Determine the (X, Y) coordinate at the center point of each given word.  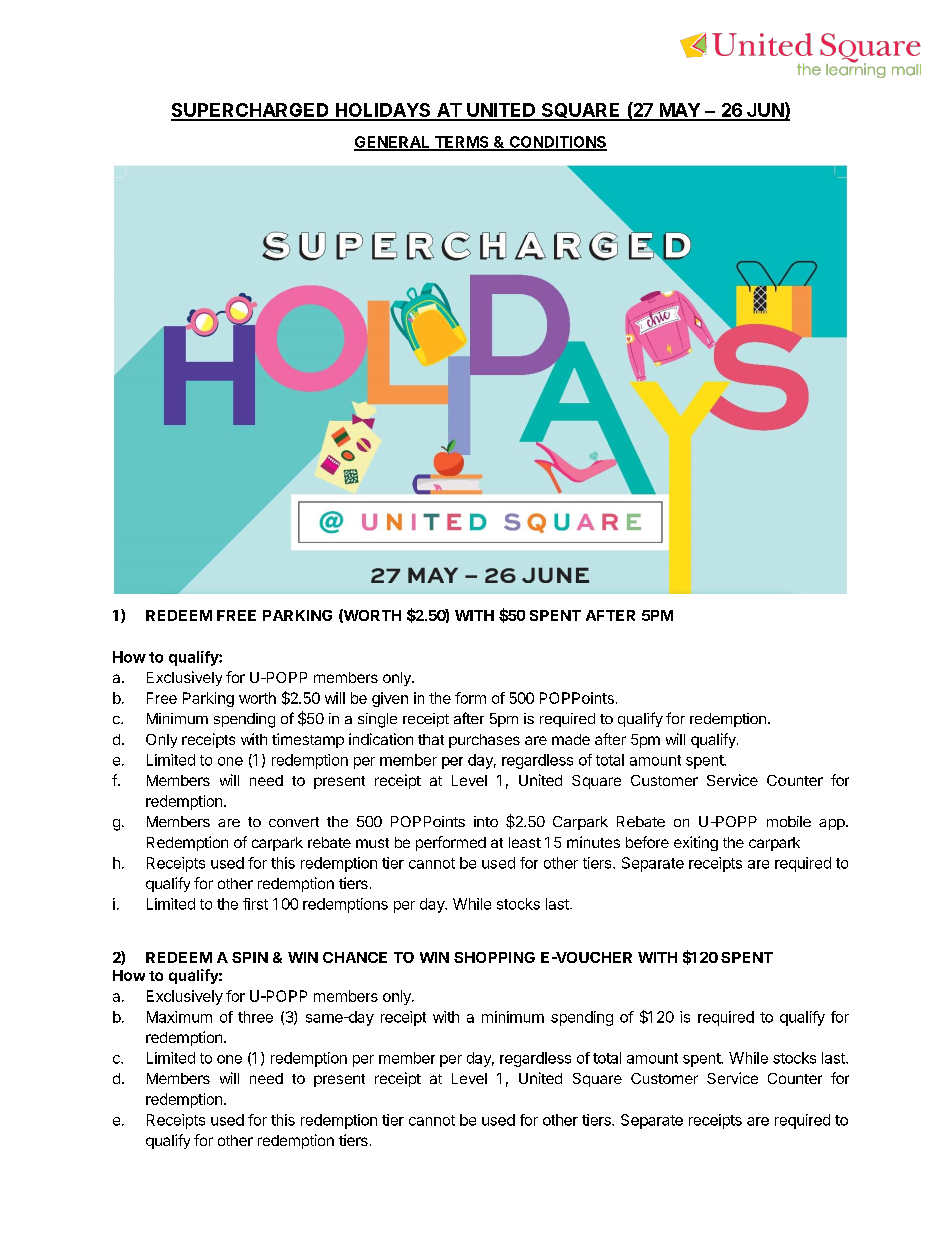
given (390, 699)
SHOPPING (494, 957)
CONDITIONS (557, 143)
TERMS (461, 143)
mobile (789, 821)
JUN (765, 111)
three (255, 1017)
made (571, 739)
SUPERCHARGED (251, 111)
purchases (484, 741)
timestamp (308, 740)
